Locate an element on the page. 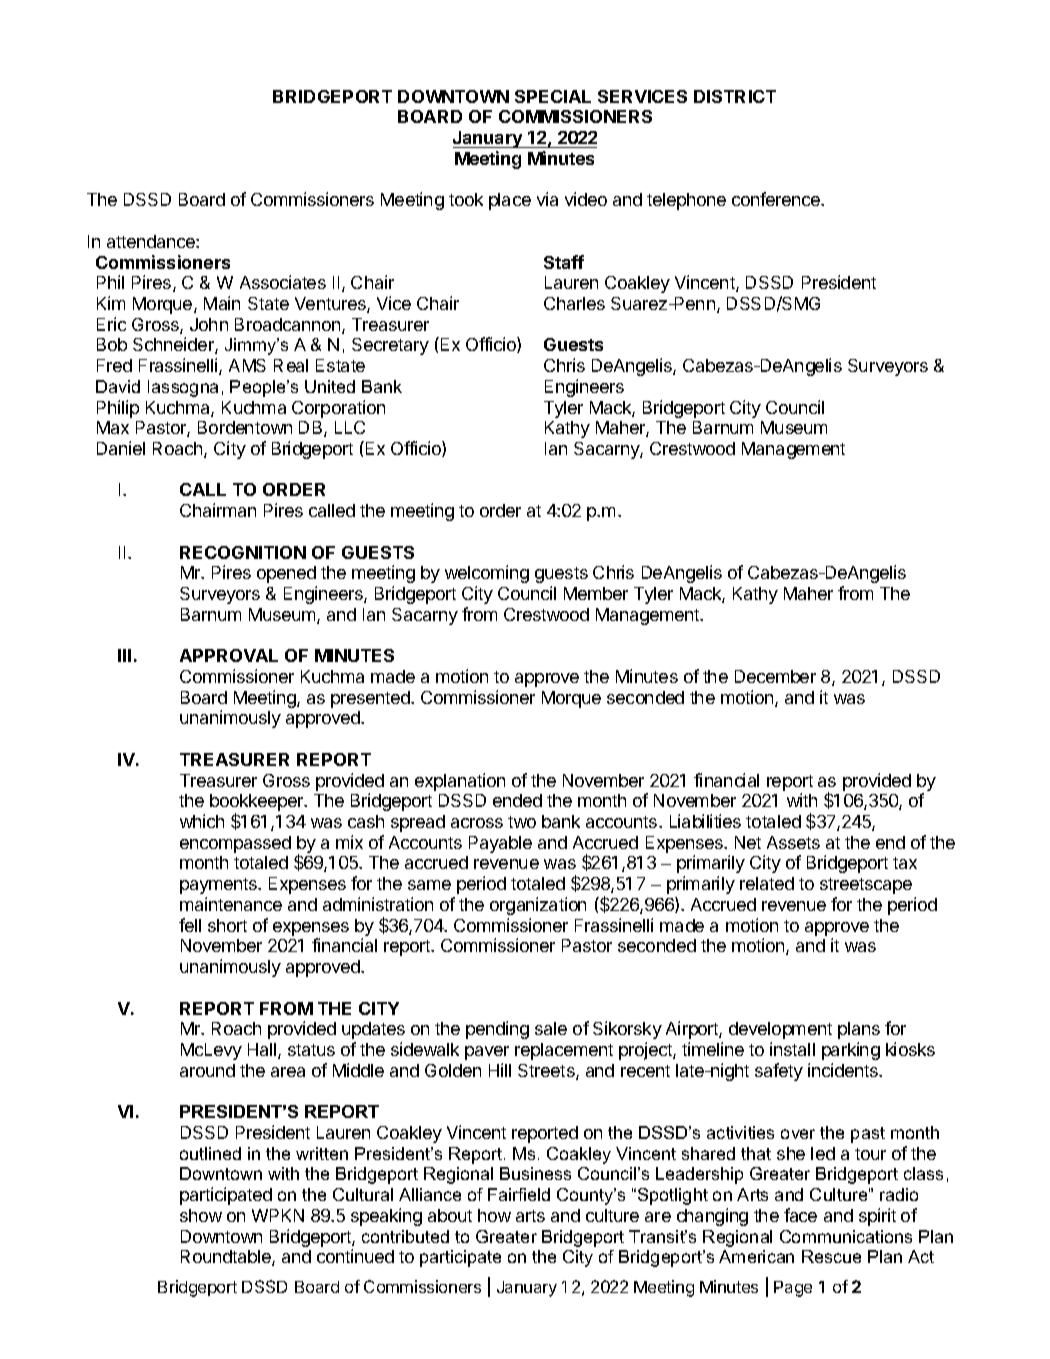  APPROVAL is located at coordinates (229, 655).
